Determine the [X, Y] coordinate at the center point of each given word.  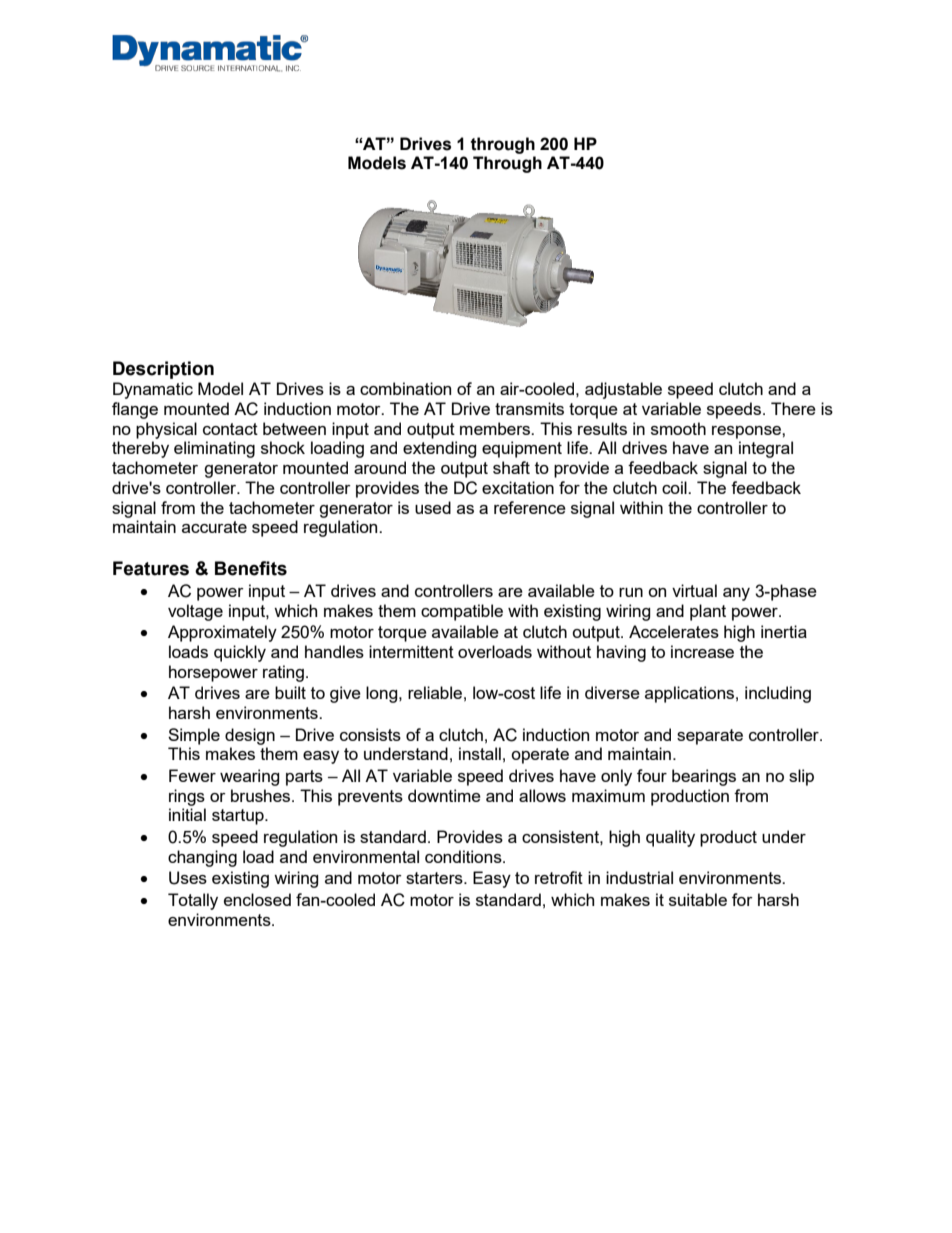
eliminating [214, 449]
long [383, 694]
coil [675, 487]
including [778, 694]
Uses [188, 878]
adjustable [623, 390]
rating [283, 673]
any [736, 594]
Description [163, 370]
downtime [444, 795]
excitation [518, 487]
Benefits [251, 568]
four [652, 775]
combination [405, 388]
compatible [462, 612]
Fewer [192, 775]
